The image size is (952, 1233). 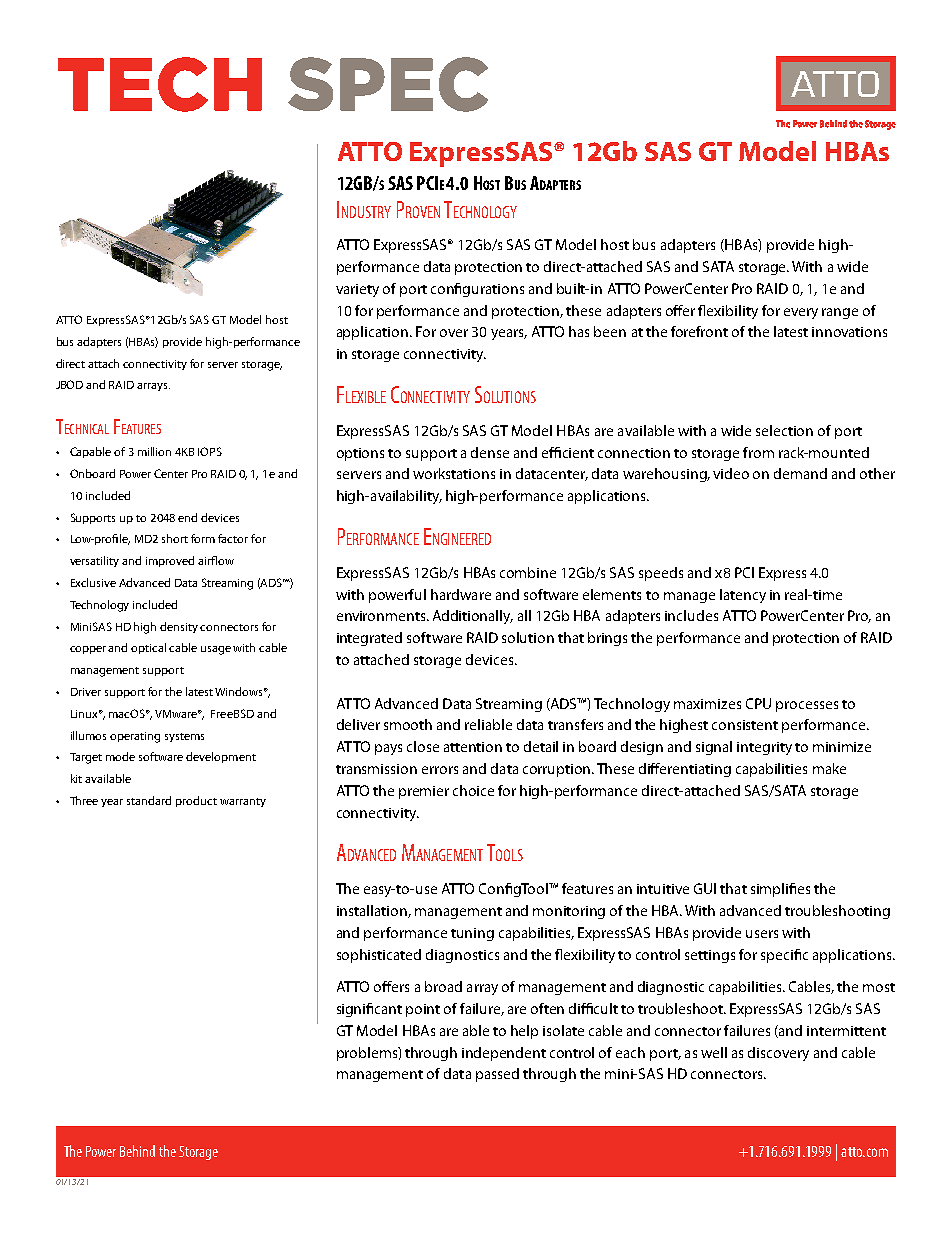 I want to click on JBOD, so click(x=69, y=384).
